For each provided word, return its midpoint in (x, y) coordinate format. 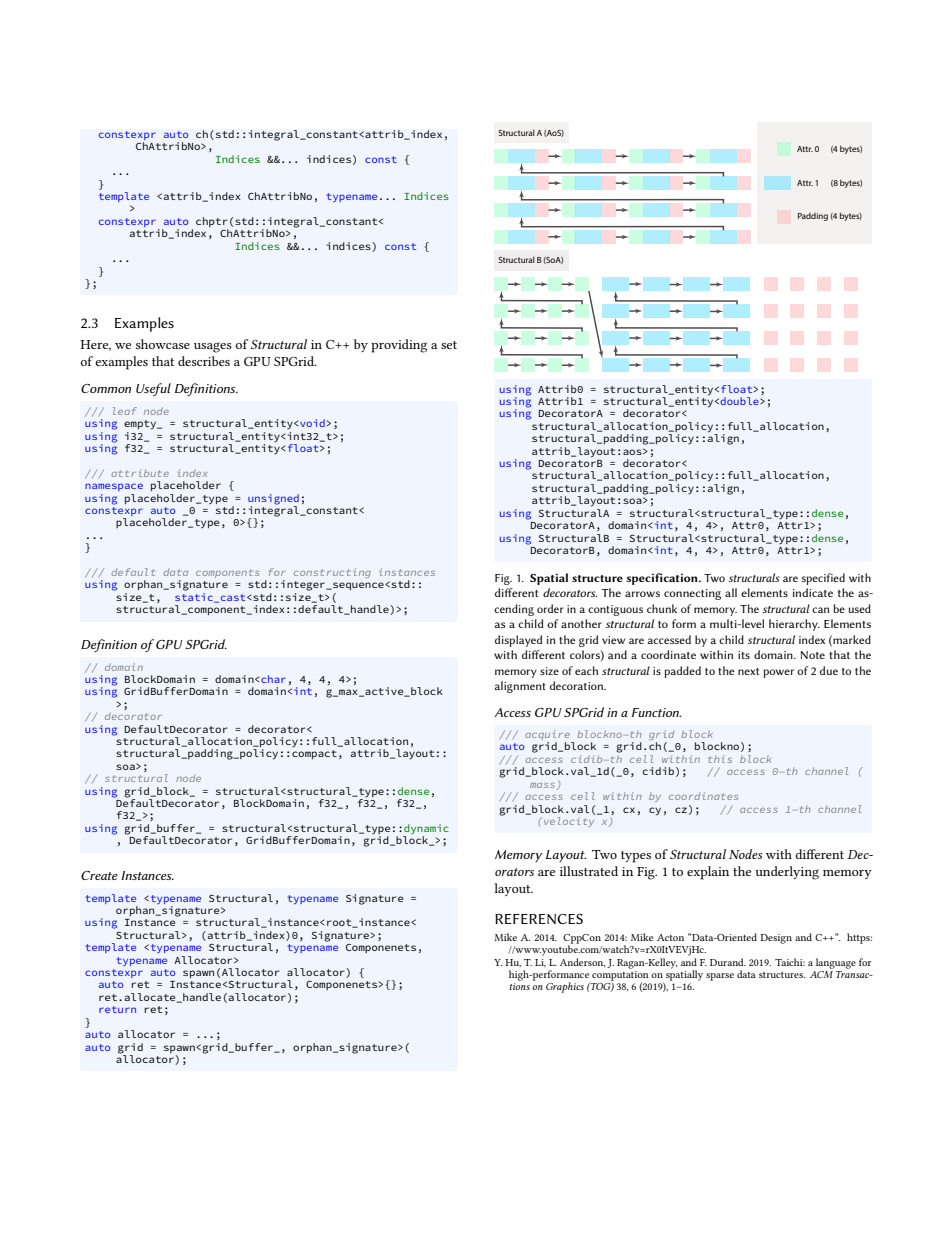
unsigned (273, 499)
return (117, 1009)
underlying (787, 873)
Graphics (565, 987)
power (779, 673)
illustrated (589, 871)
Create (99, 875)
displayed (518, 641)
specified (823, 579)
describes (204, 361)
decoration (577, 685)
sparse (720, 977)
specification (663, 579)
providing (399, 346)
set (449, 345)
